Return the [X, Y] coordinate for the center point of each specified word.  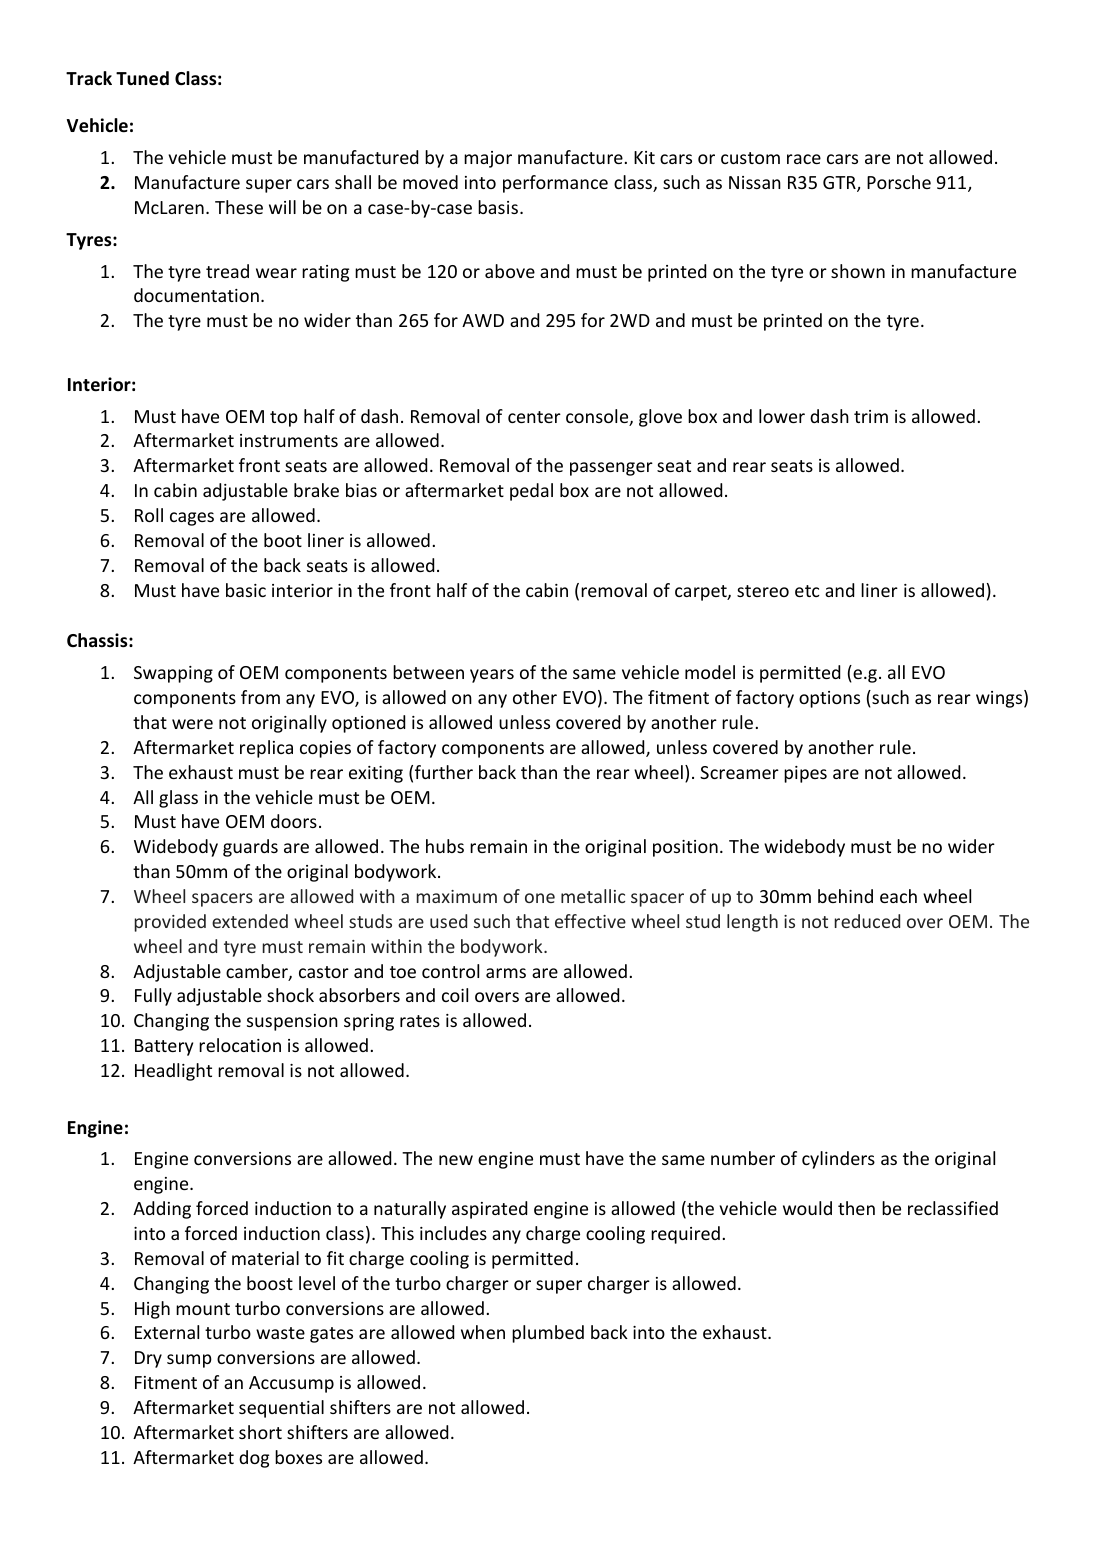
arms [506, 973]
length [752, 923]
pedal [531, 492]
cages [192, 519]
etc [807, 591]
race [804, 159]
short [260, 1432]
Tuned [142, 78]
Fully [153, 997]
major [488, 159]
